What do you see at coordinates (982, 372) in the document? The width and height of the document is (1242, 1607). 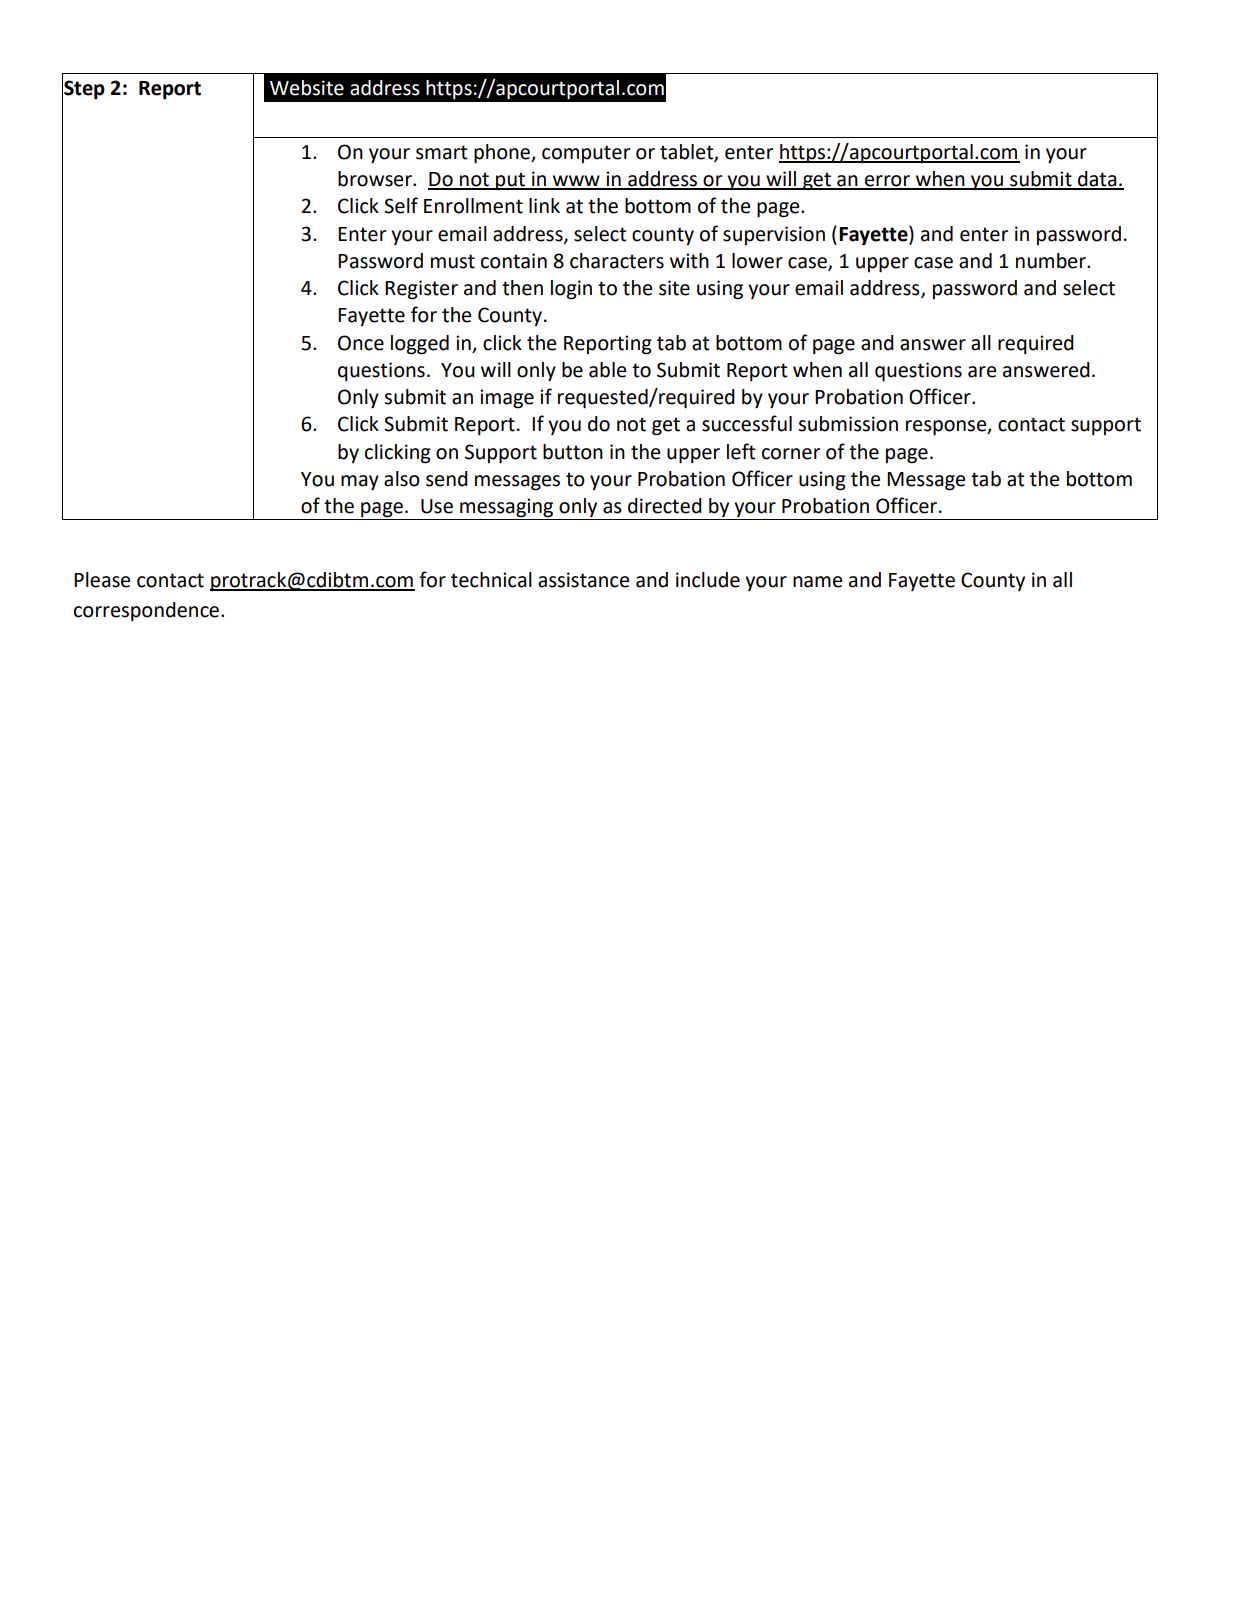 I see `are` at bounding box center [982, 372].
